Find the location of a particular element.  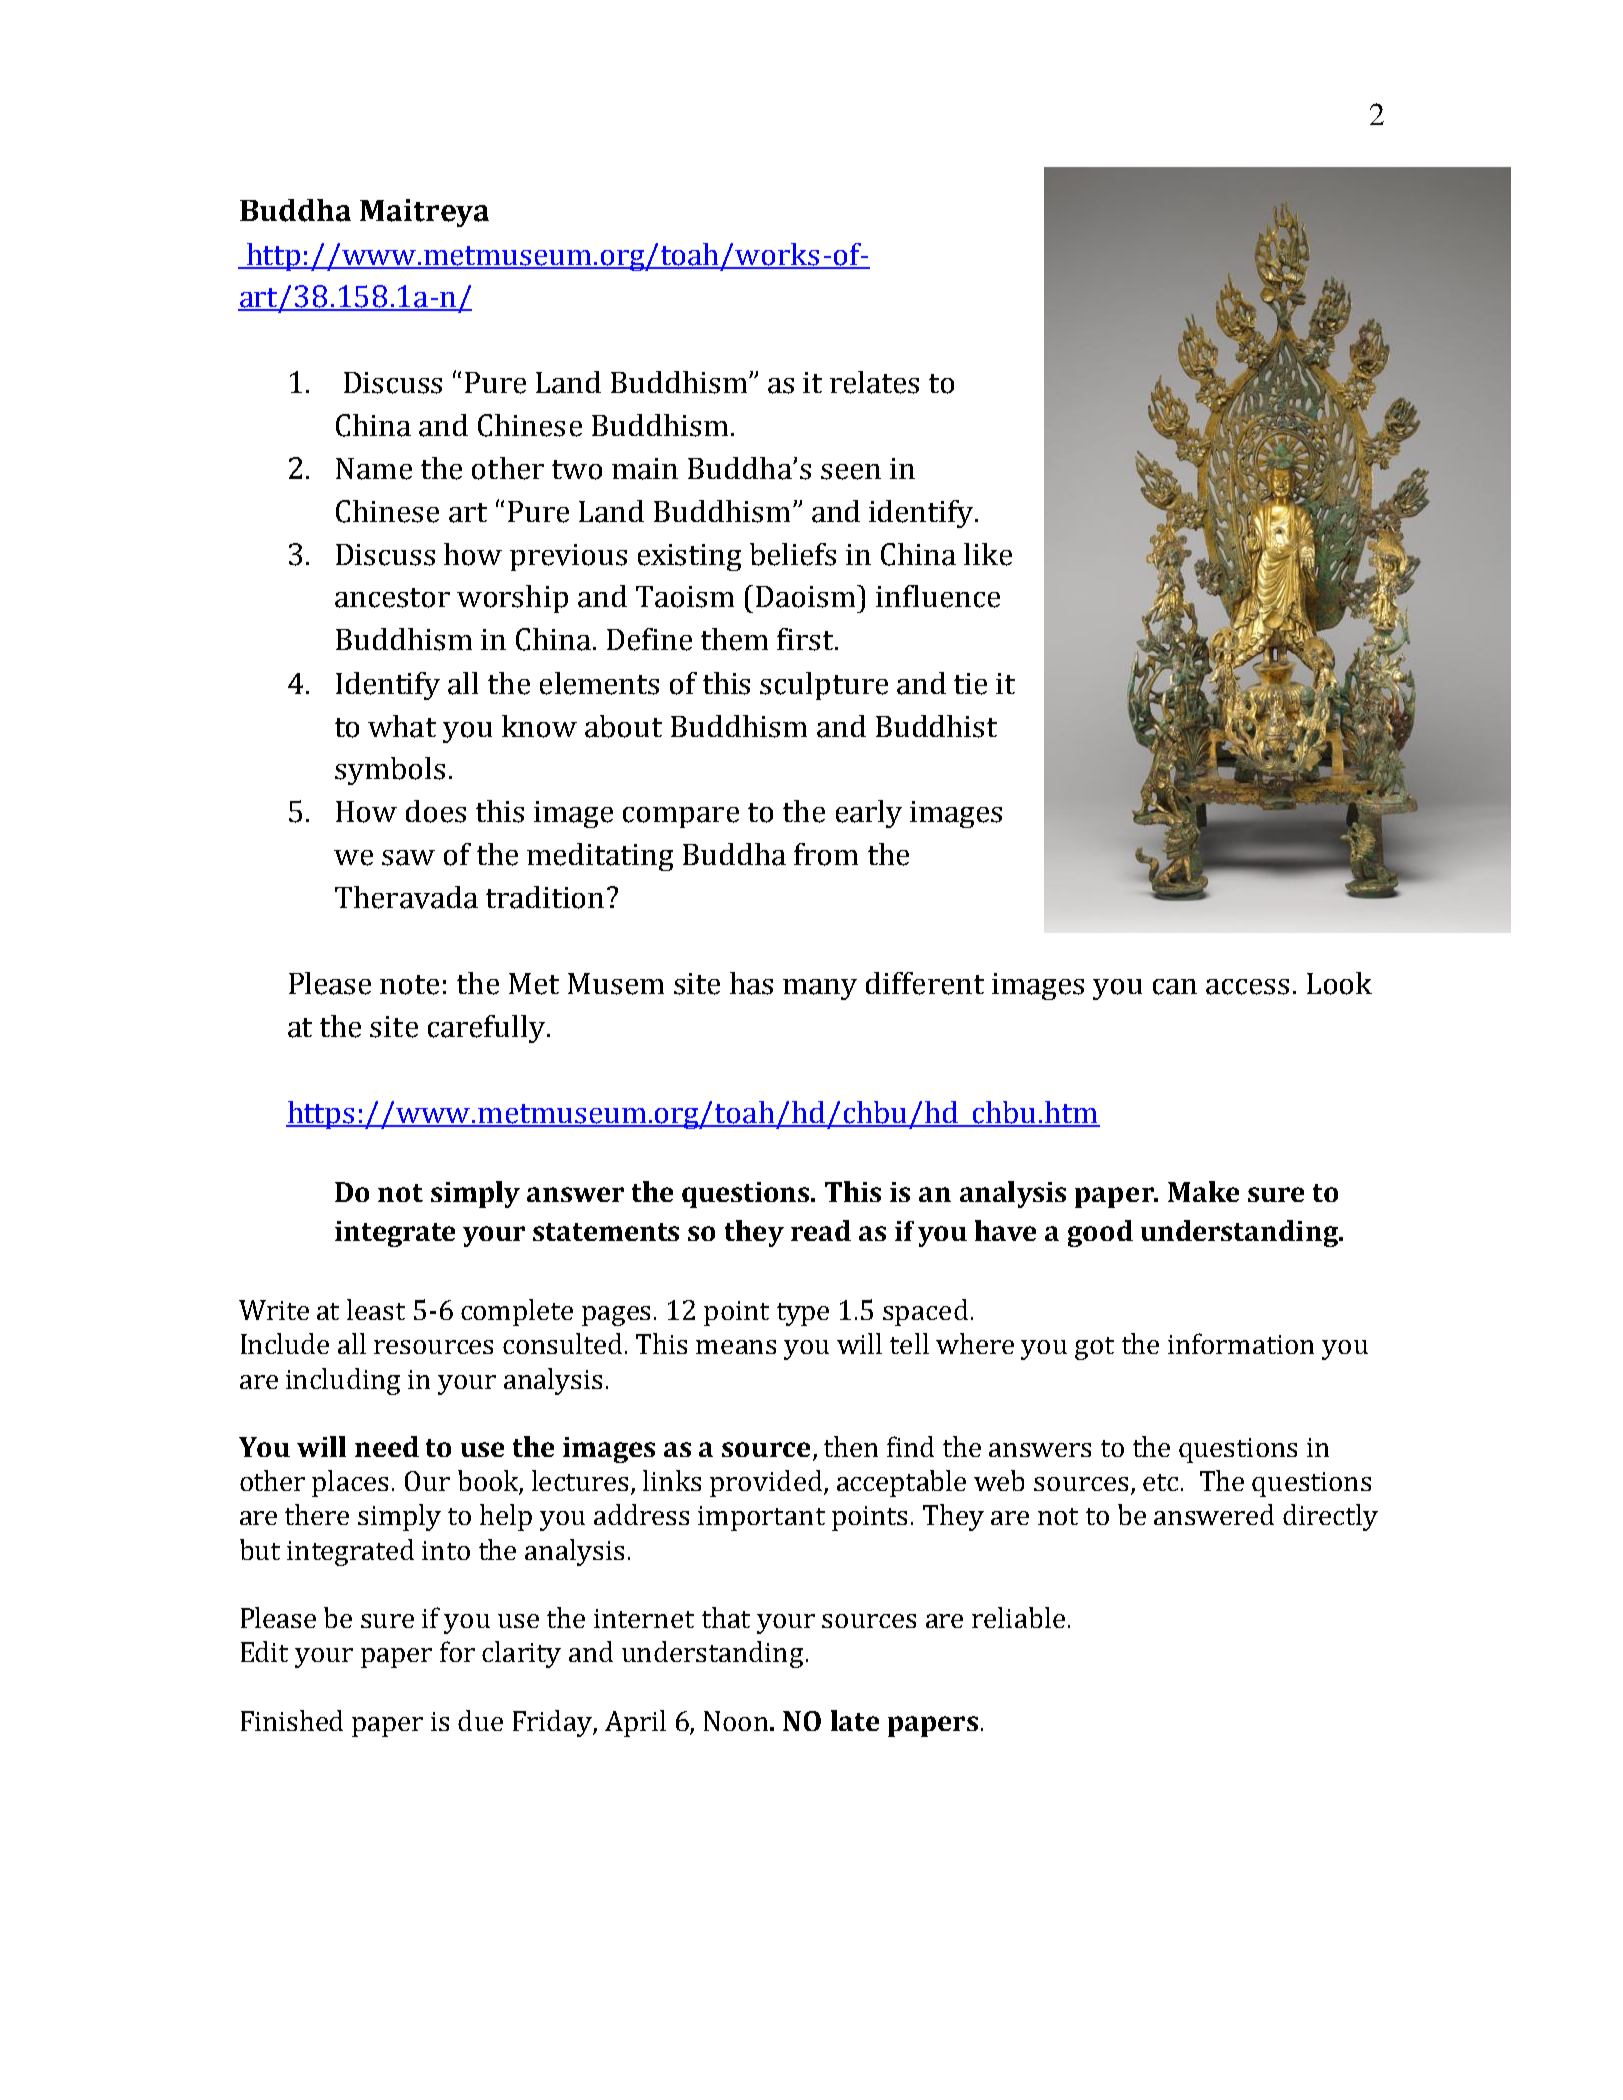

Noon is located at coordinates (736, 1721).
